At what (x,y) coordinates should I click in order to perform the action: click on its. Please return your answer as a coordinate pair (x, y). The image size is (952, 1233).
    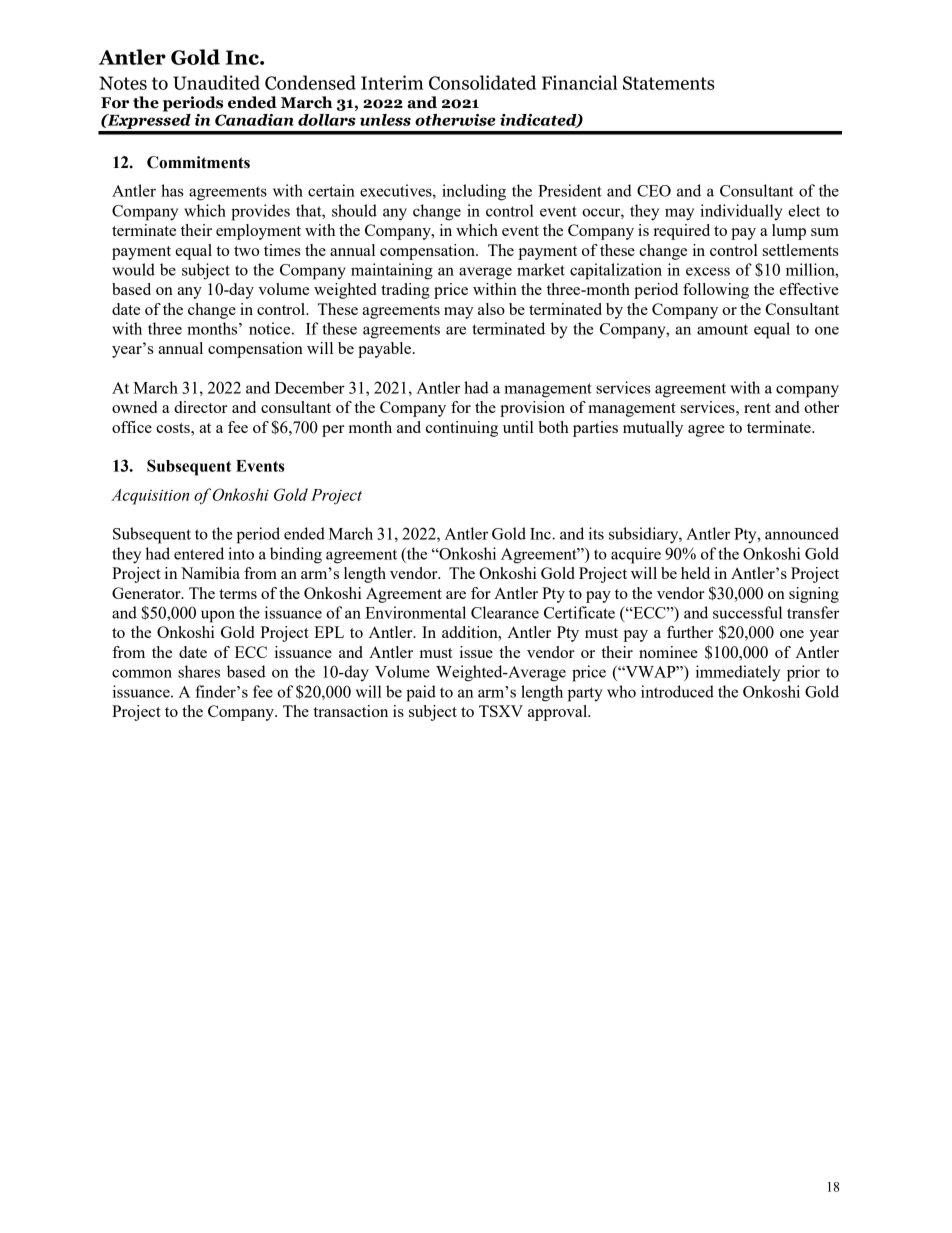
    Looking at the image, I should click on (596, 533).
